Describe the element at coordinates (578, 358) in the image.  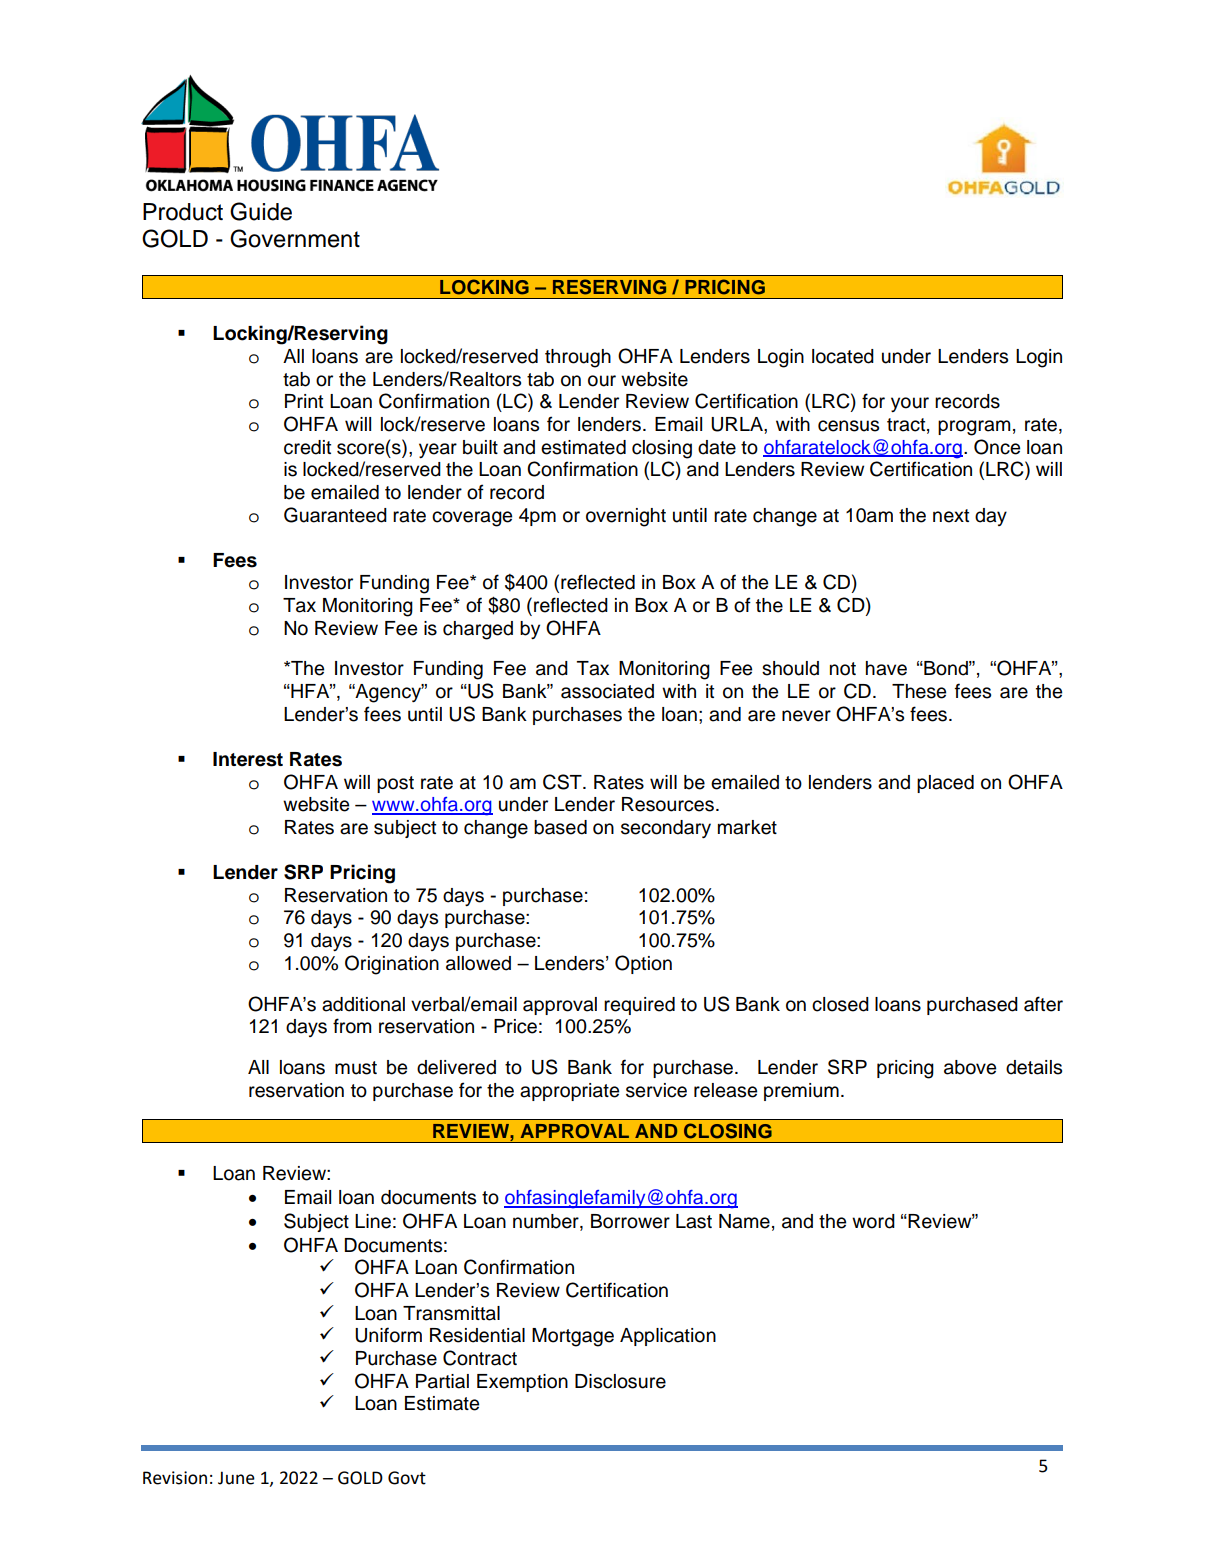
I see `through` at that location.
